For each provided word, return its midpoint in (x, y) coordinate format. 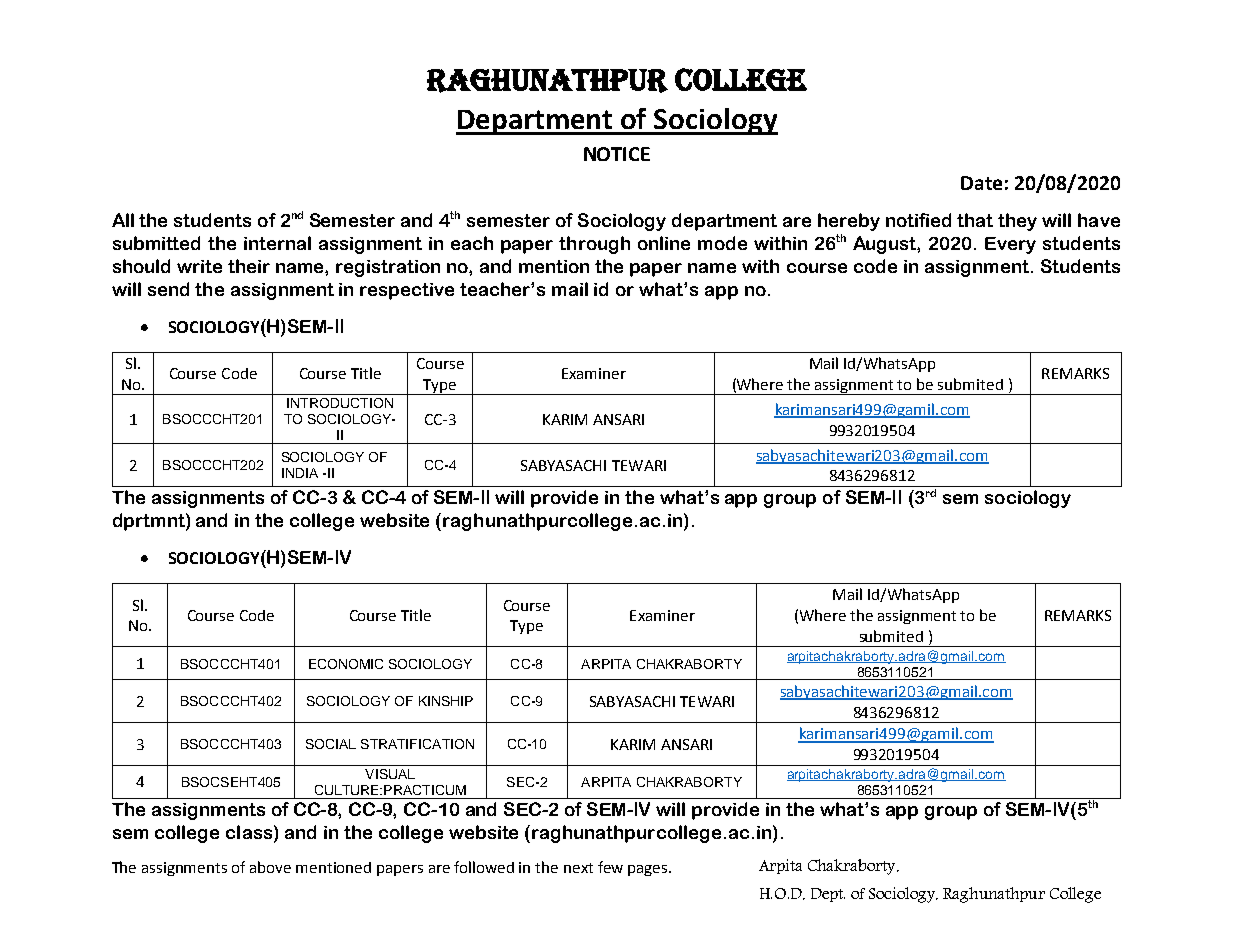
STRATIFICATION (417, 744)
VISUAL (390, 774)
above (270, 867)
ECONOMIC (346, 664)
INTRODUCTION (340, 403)
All (123, 220)
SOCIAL (331, 744)
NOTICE (617, 154)
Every (1010, 245)
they (1017, 222)
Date (981, 183)
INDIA (300, 473)
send (168, 289)
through (594, 245)
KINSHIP (446, 701)
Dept (828, 895)
